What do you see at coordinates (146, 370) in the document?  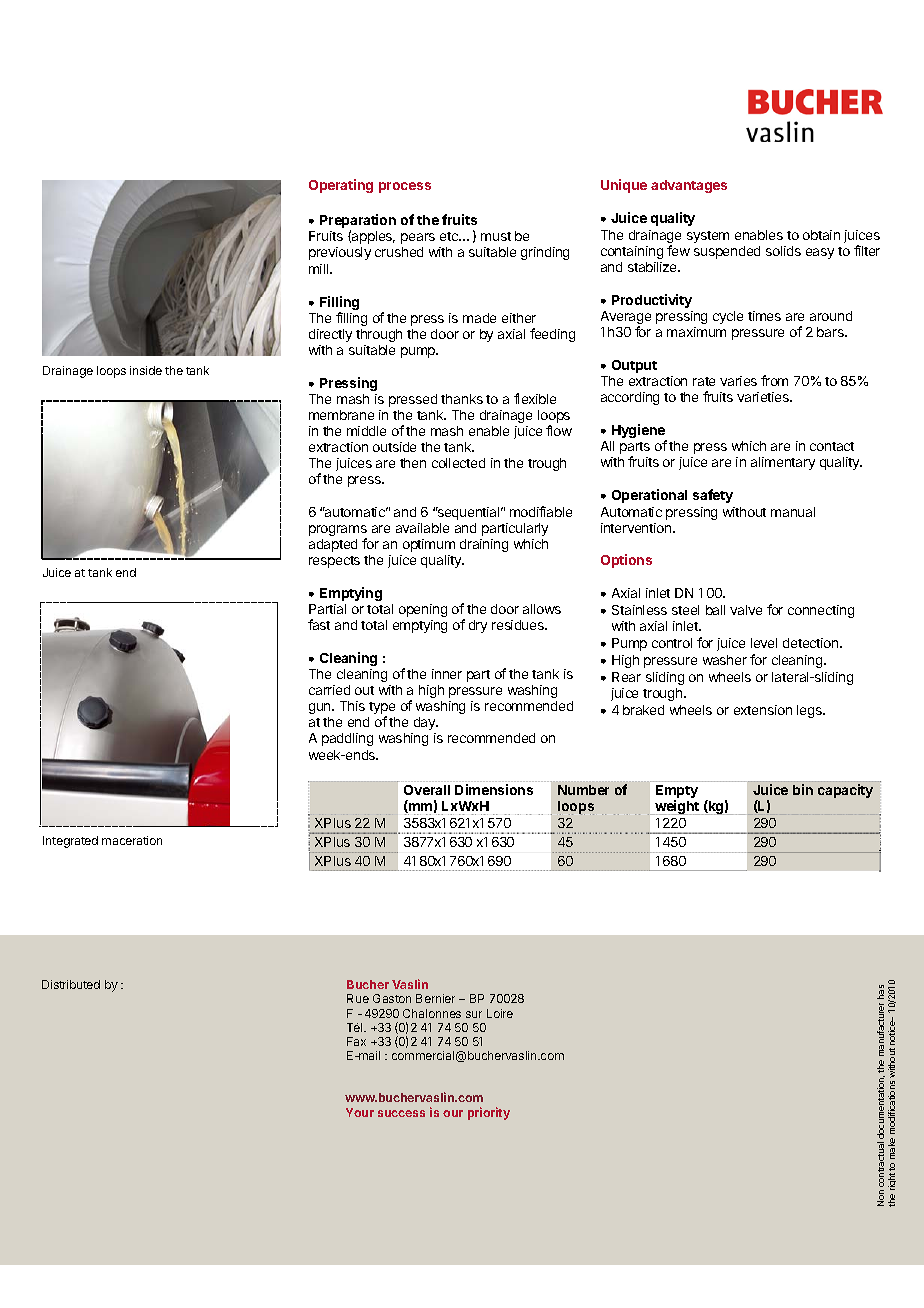 I see `inside` at bounding box center [146, 370].
